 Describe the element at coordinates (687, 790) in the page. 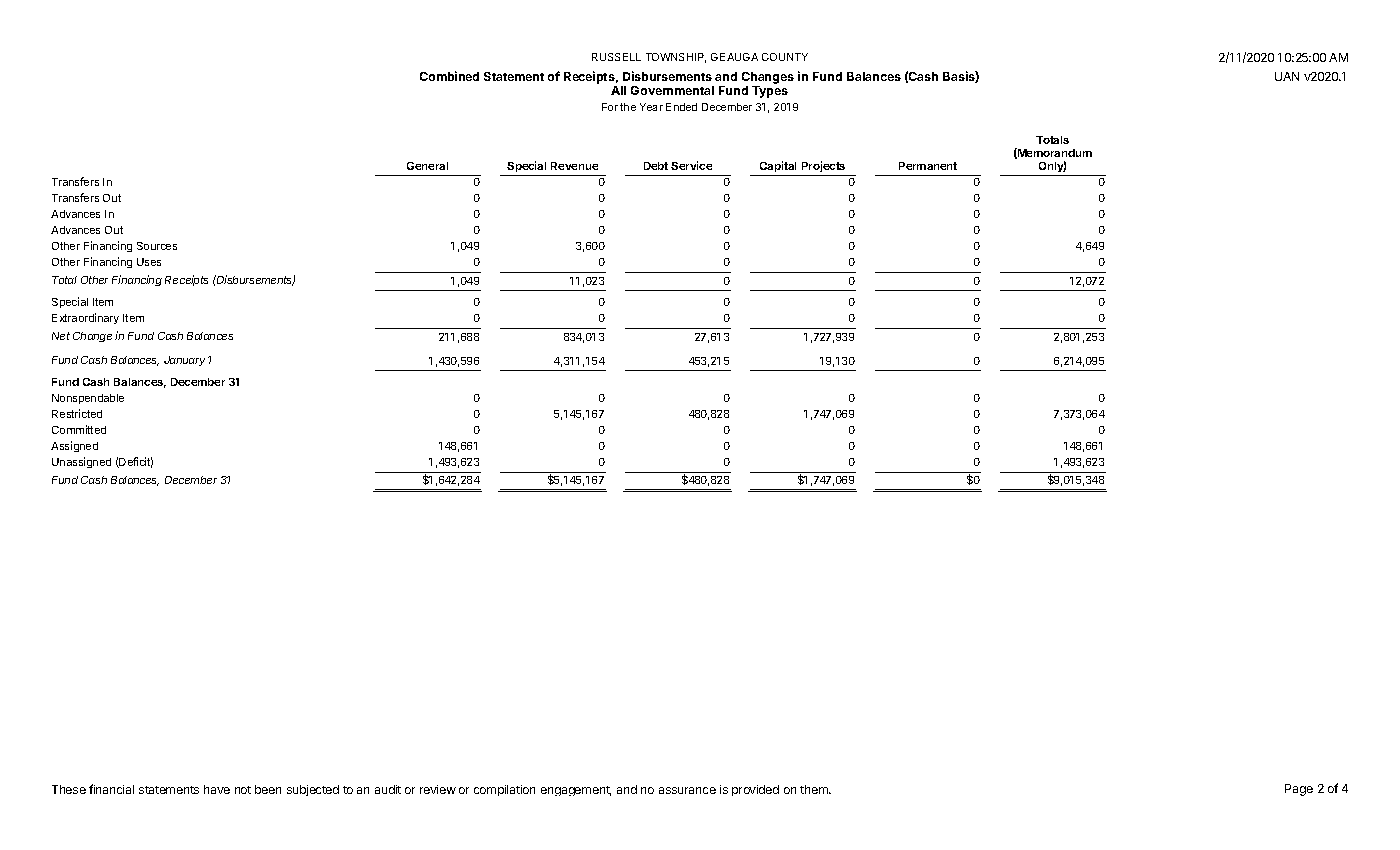

I see `assurance` at that location.
